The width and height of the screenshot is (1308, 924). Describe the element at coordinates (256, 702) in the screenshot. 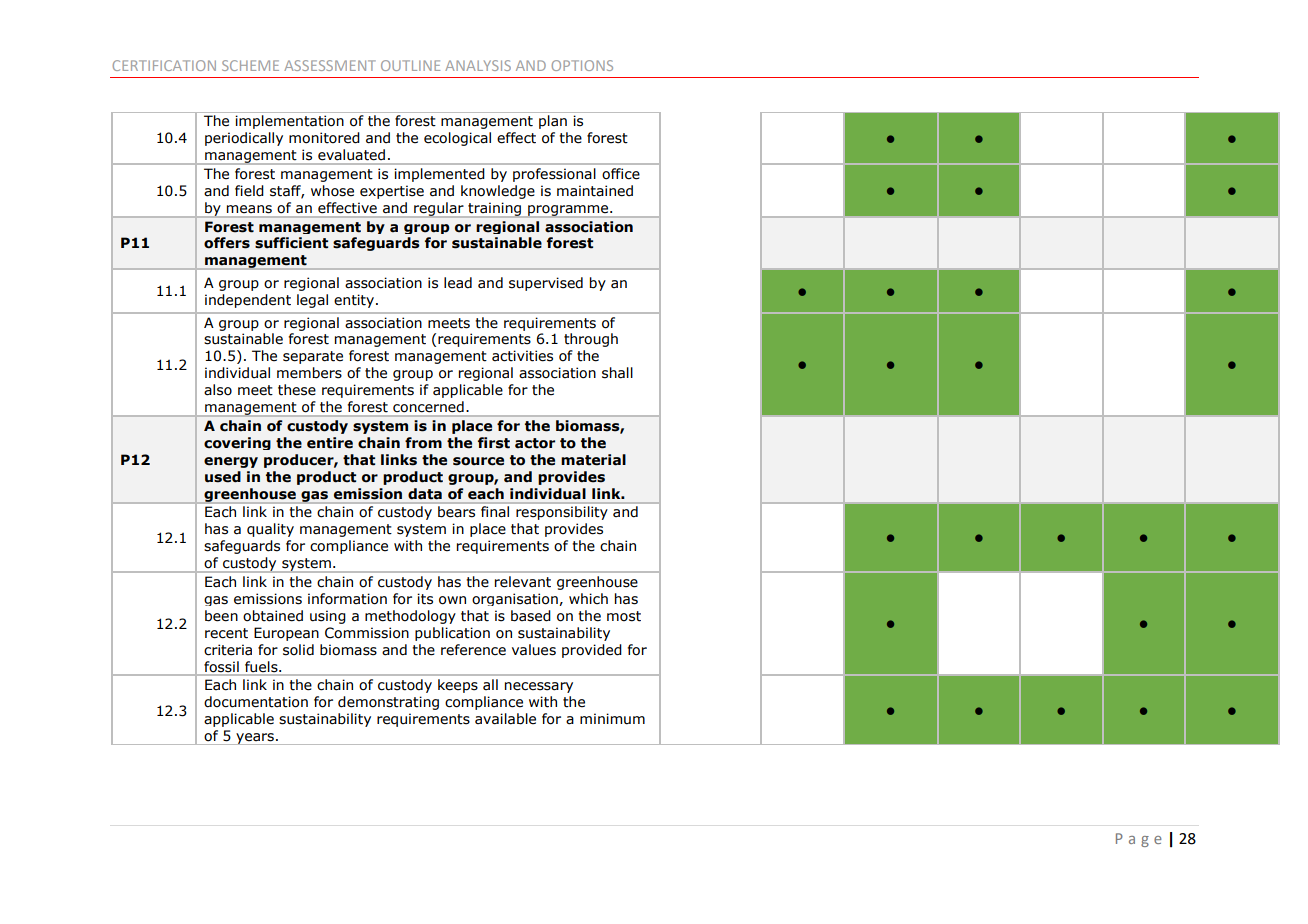

I see `documentation` at that location.
